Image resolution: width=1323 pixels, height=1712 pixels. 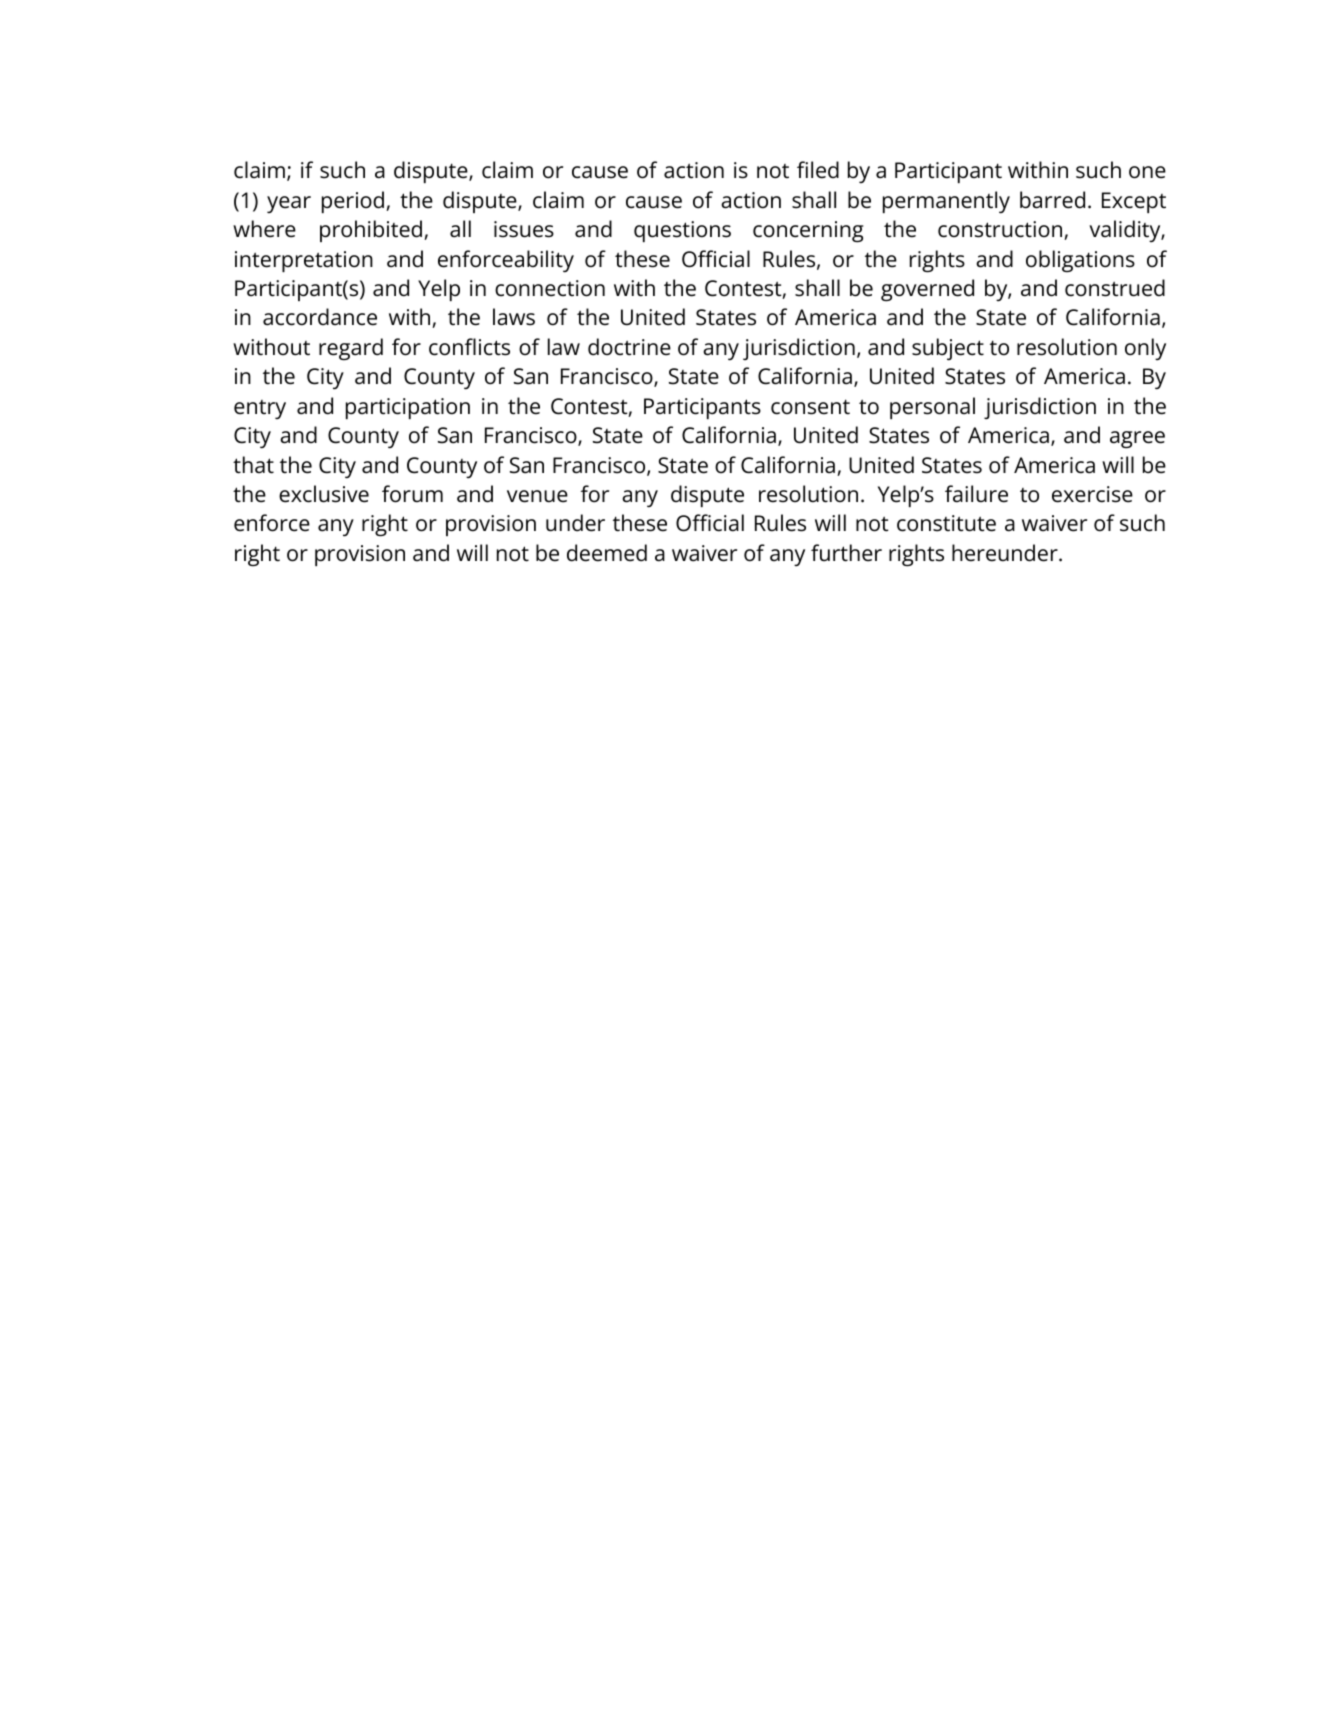 What do you see at coordinates (1137, 439) in the page?
I see `agree` at bounding box center [1137, 439].
